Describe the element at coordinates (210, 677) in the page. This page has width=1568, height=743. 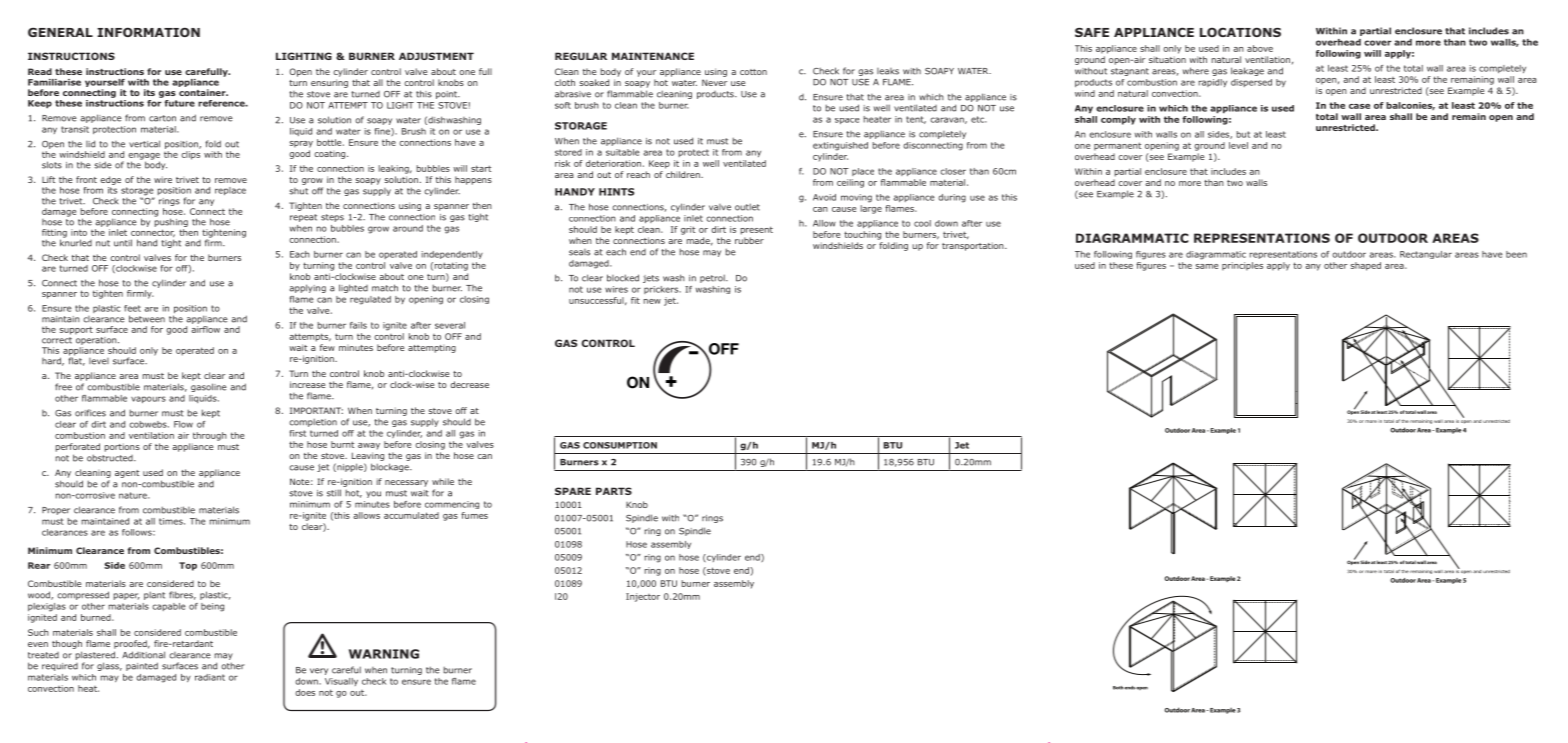
I see `radiant` at that location.
